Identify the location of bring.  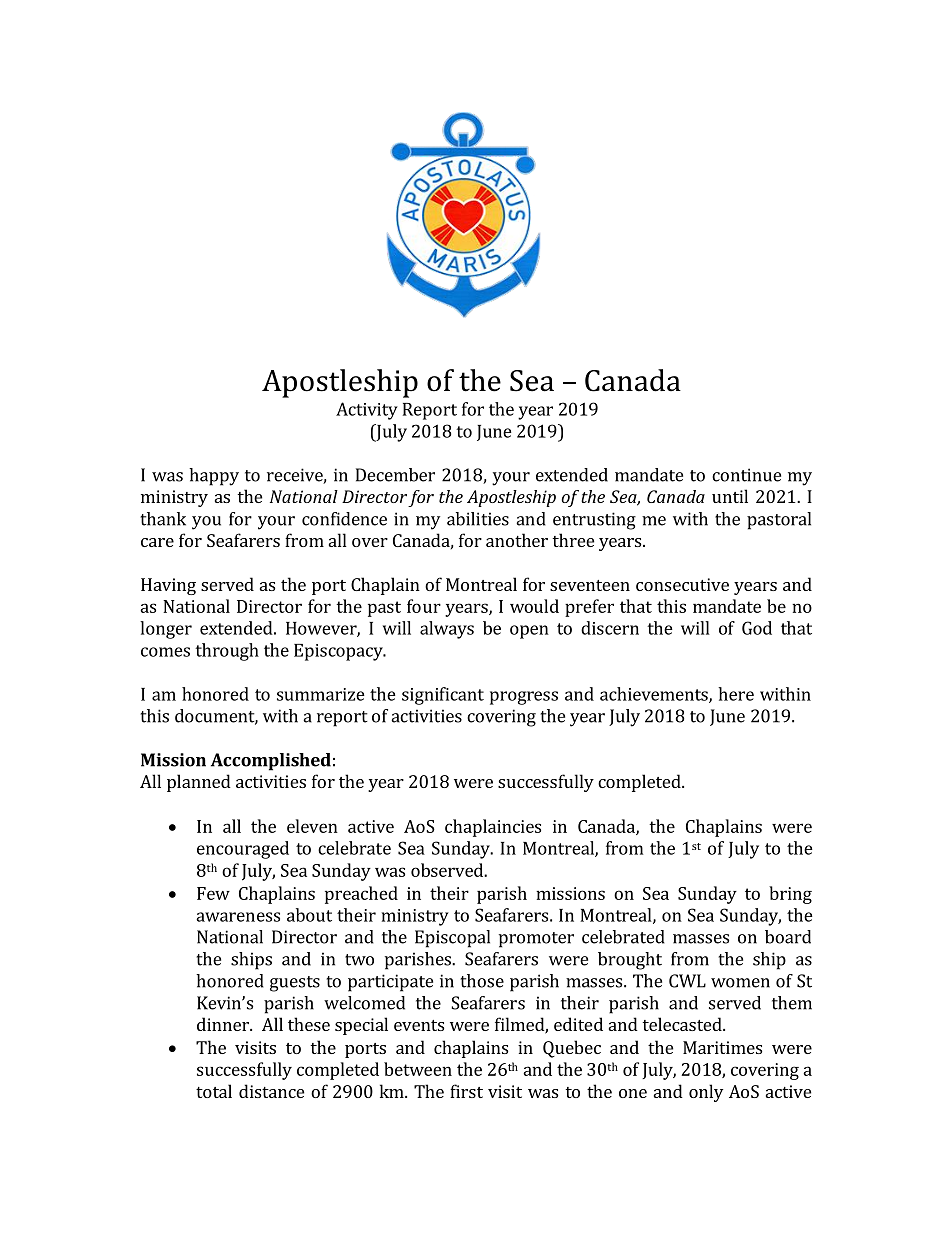
(790, 895).
